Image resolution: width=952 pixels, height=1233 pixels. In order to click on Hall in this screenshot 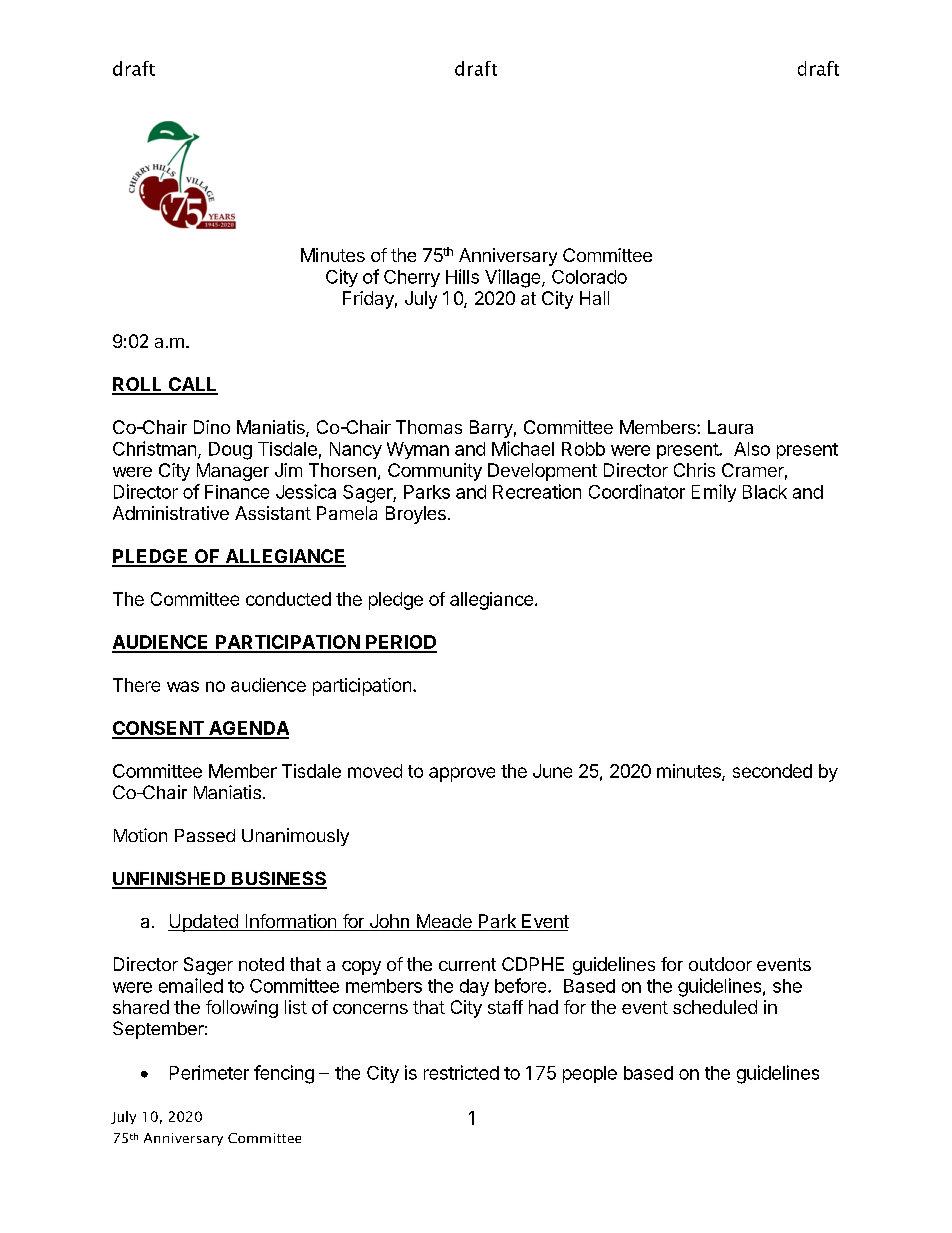, I will do `click(594, 298)`.
